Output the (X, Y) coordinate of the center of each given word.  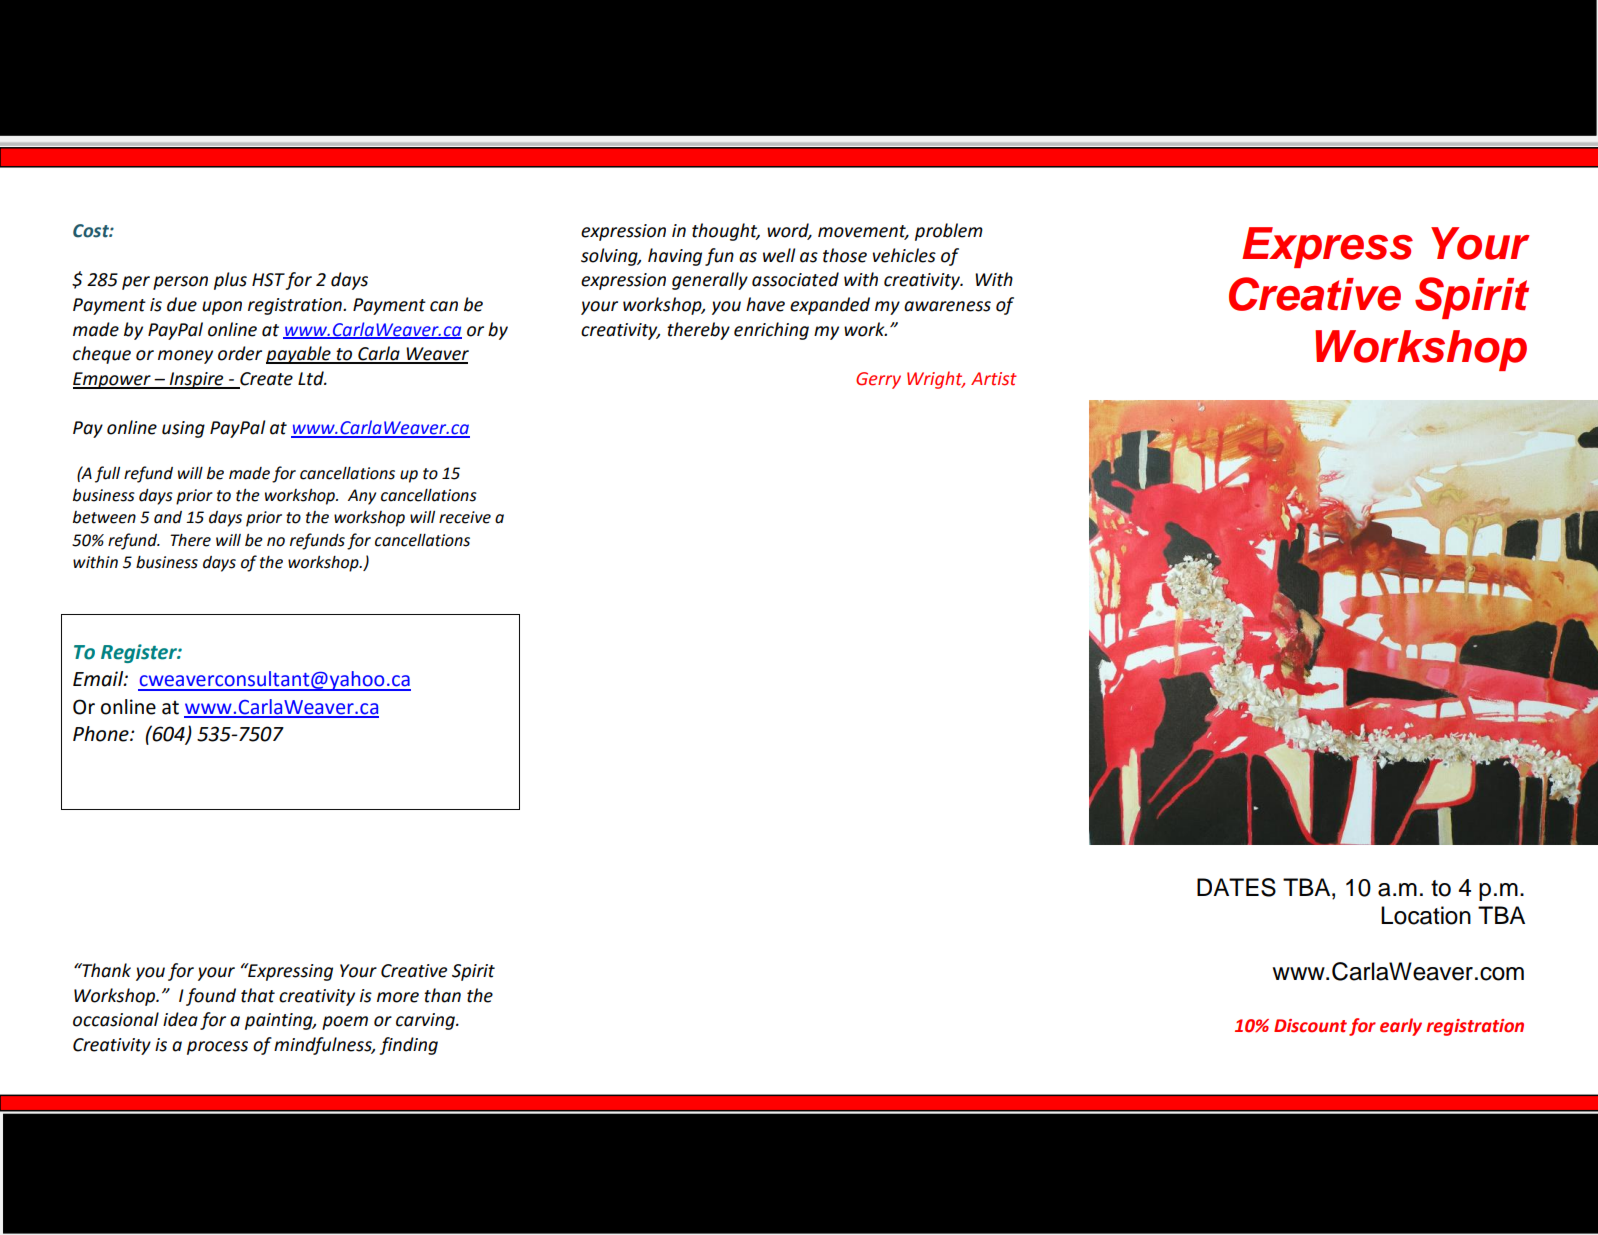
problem (949, 232)
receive (465, 517)
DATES (1236, 887)
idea (180, 1019)
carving (426, 1021)
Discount (1310, 1026)
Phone (102, 734)
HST (268, 280)
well (779, 255)
